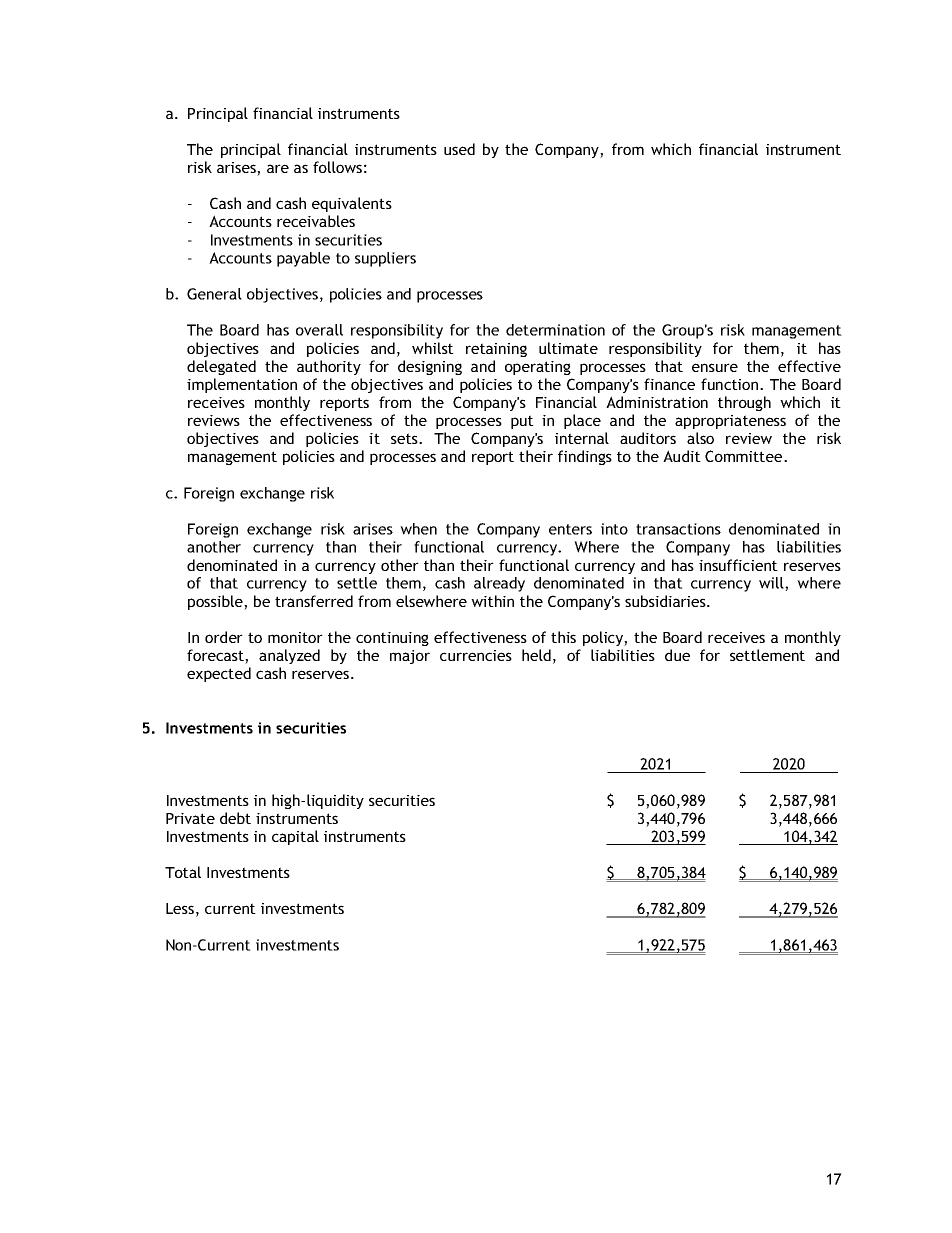 The height and width of the image is (1233, 952). What do you see at coordinates (678, 529) in the image?
I see `transactions` at bounding box center [678, 529].
